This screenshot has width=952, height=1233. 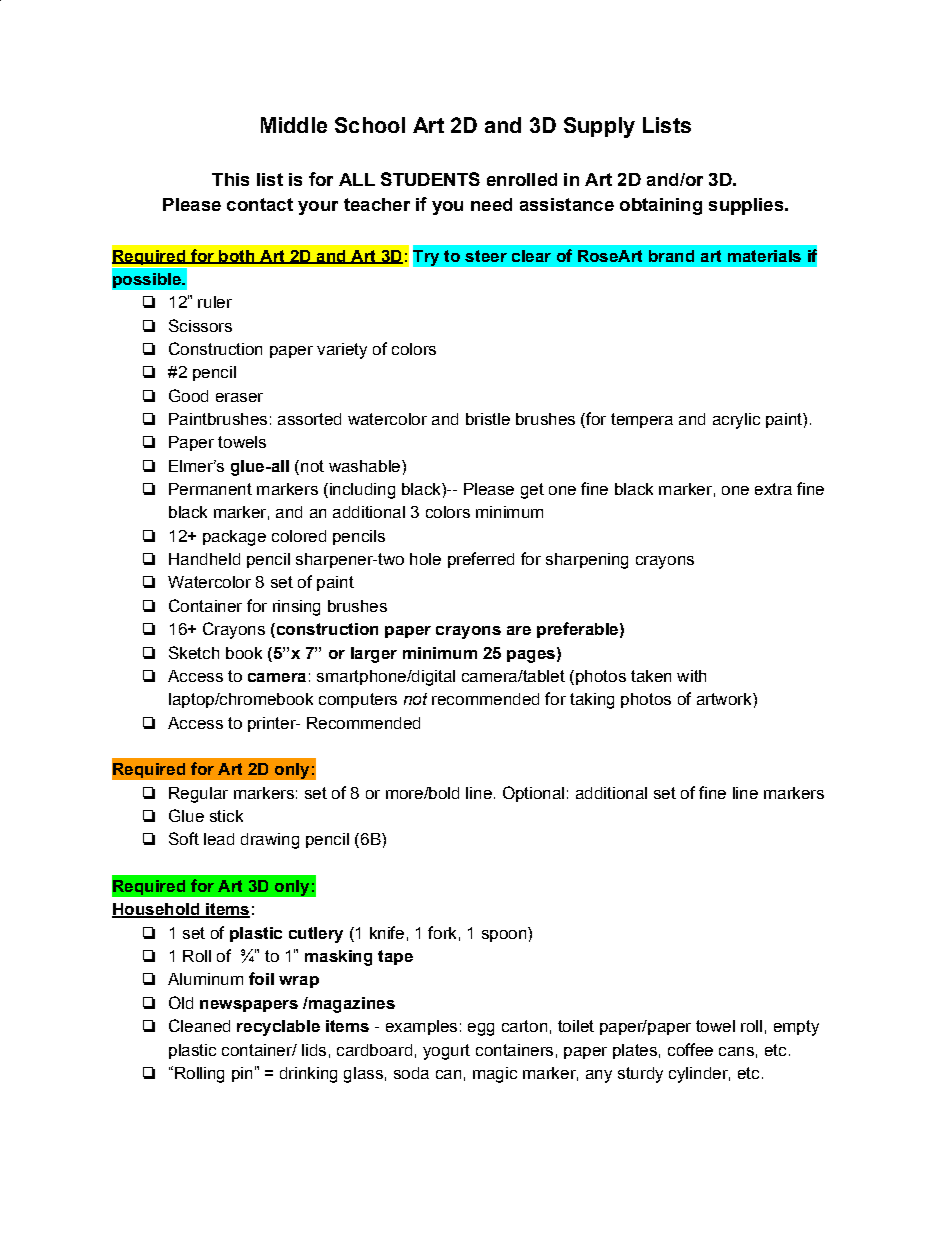 What do you see at coordinates (532, 491) in the screenshot?
I see `get` at bounding box center [532, 491].
